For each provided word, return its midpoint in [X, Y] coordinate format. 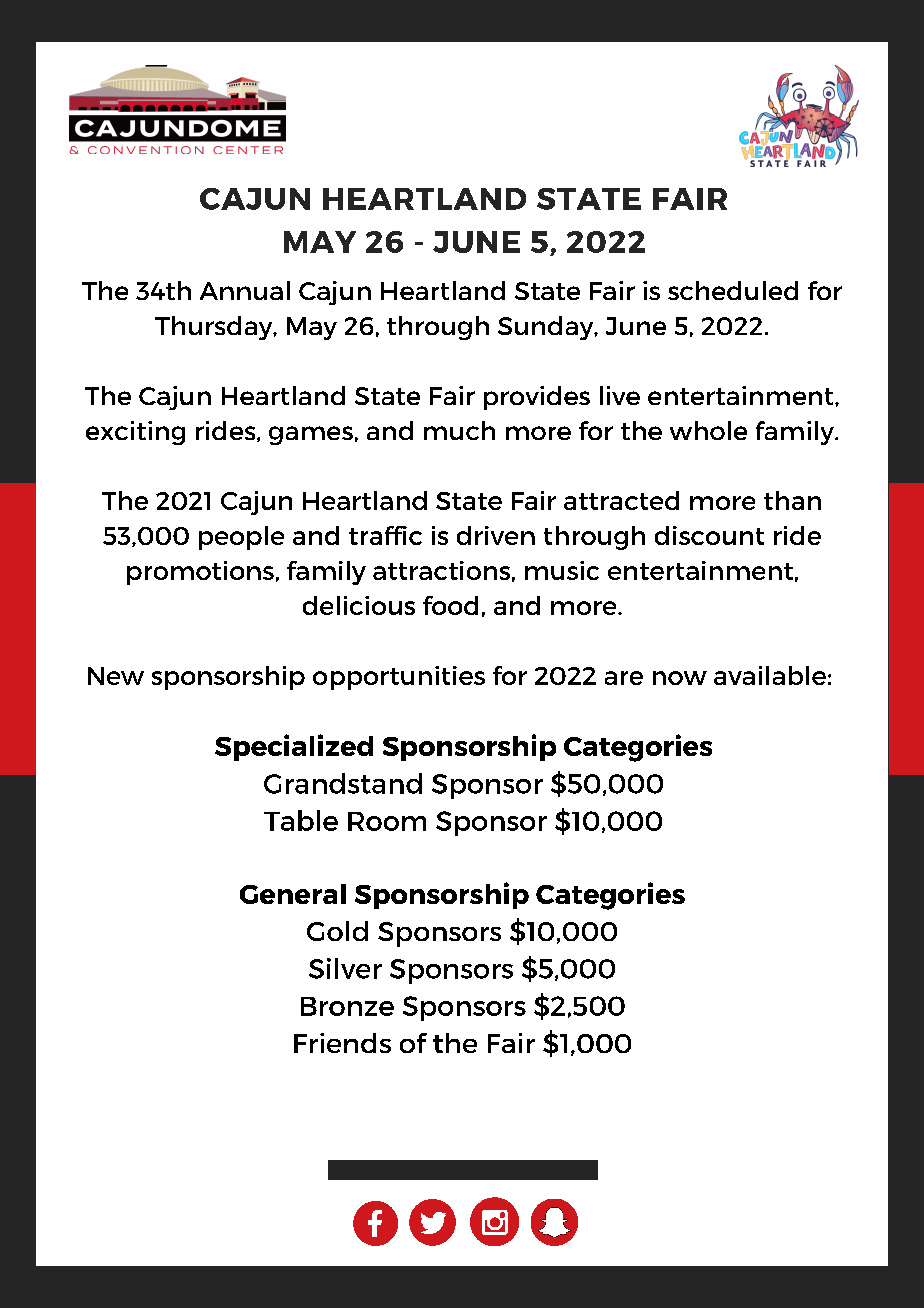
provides [537, 398]
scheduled [733, 290]
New [116, 676]
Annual [245, 290]
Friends [342, 1043]
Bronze [347, 1006]
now [680, 678]
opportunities [399, 678]
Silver [345, 968]
